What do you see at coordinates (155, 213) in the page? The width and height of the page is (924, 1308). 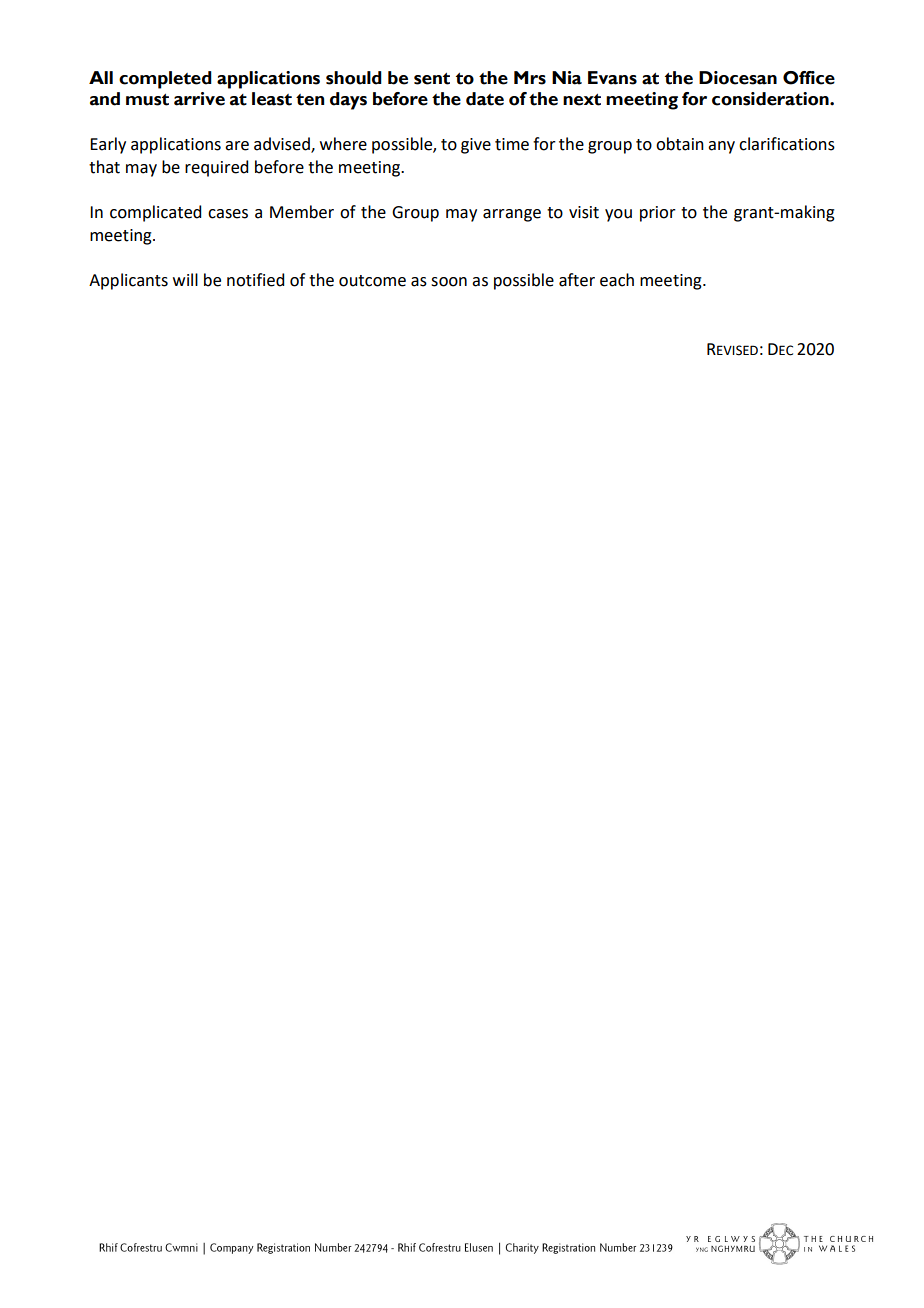 I see `complicated` at bounding box center [155, 213].
